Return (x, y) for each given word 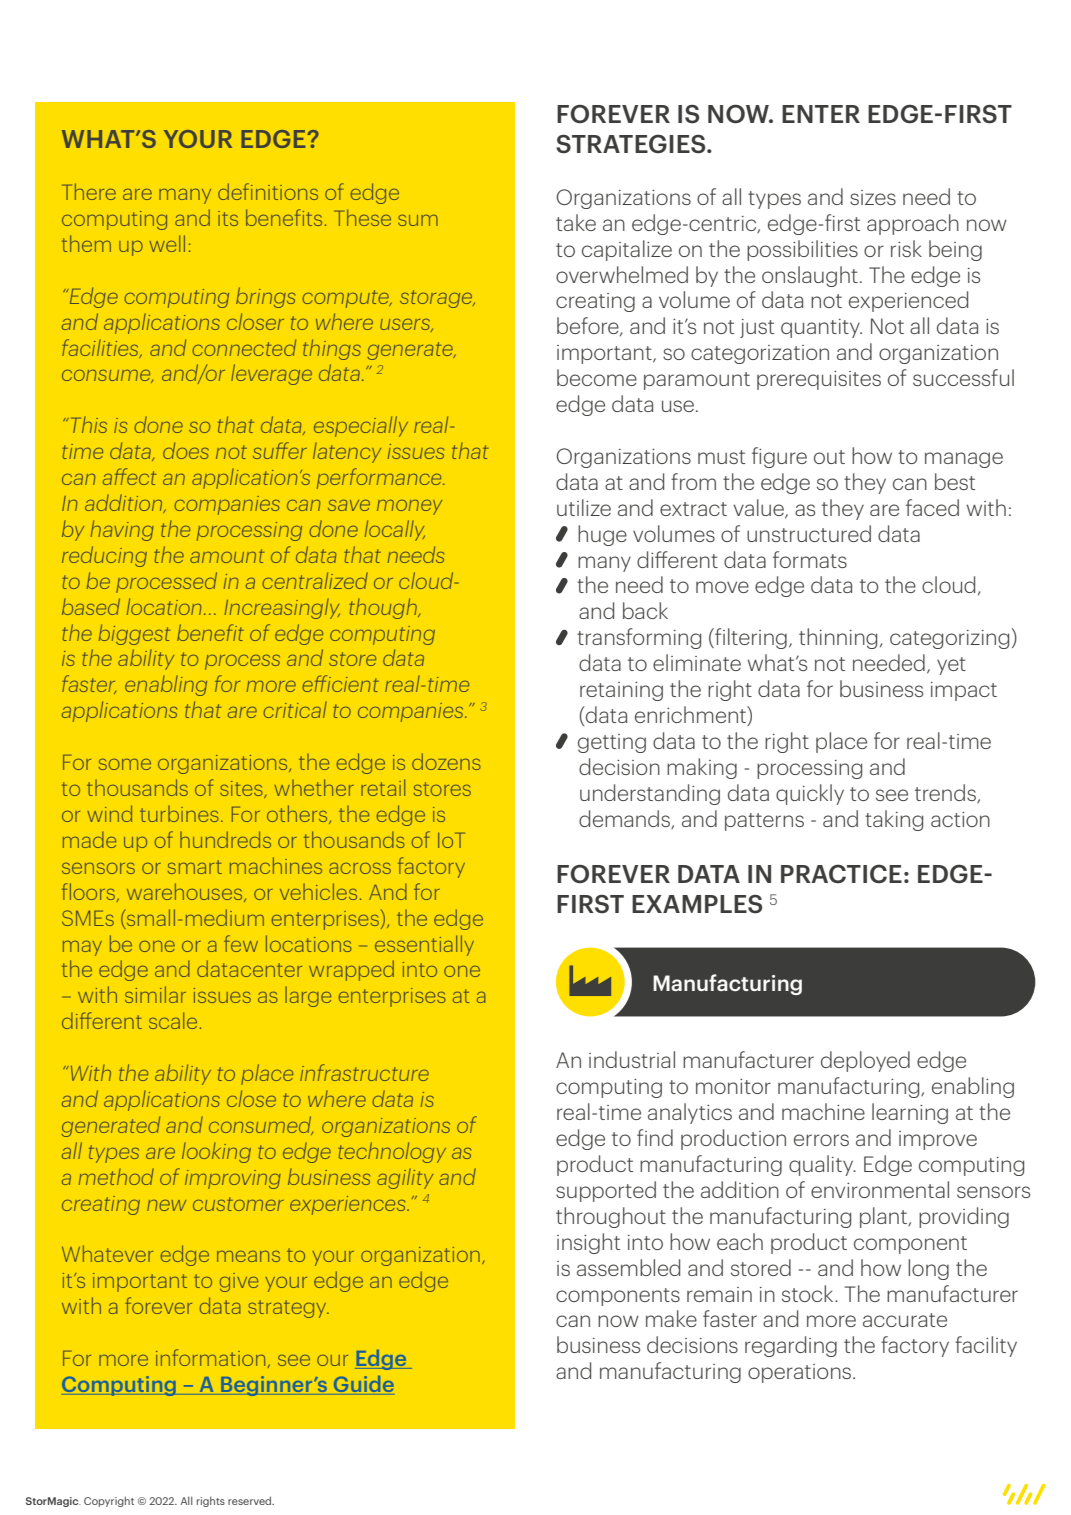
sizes (873, 197)
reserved (251, 1500)
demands (625, 819)
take (576, 222)
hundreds (225, 839)
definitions (268, 191)
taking (894, 820)
